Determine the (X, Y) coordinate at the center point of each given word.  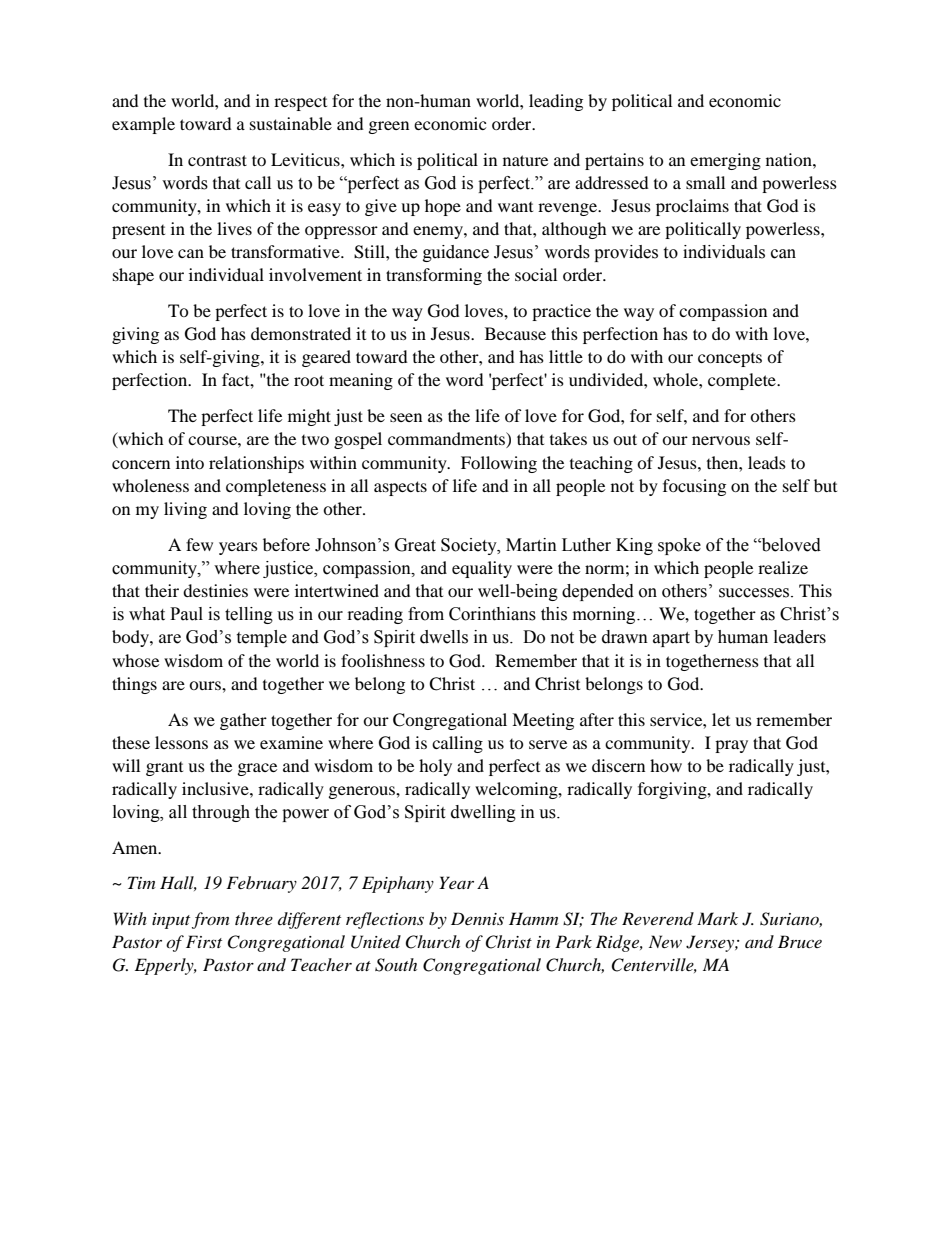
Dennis (477, 918)
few (199, 544)
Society (470, 546)
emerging (725, 161)
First (204, 941)
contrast (217, 160)
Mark (717, 918)
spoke (679, 546)
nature (525, 160)
